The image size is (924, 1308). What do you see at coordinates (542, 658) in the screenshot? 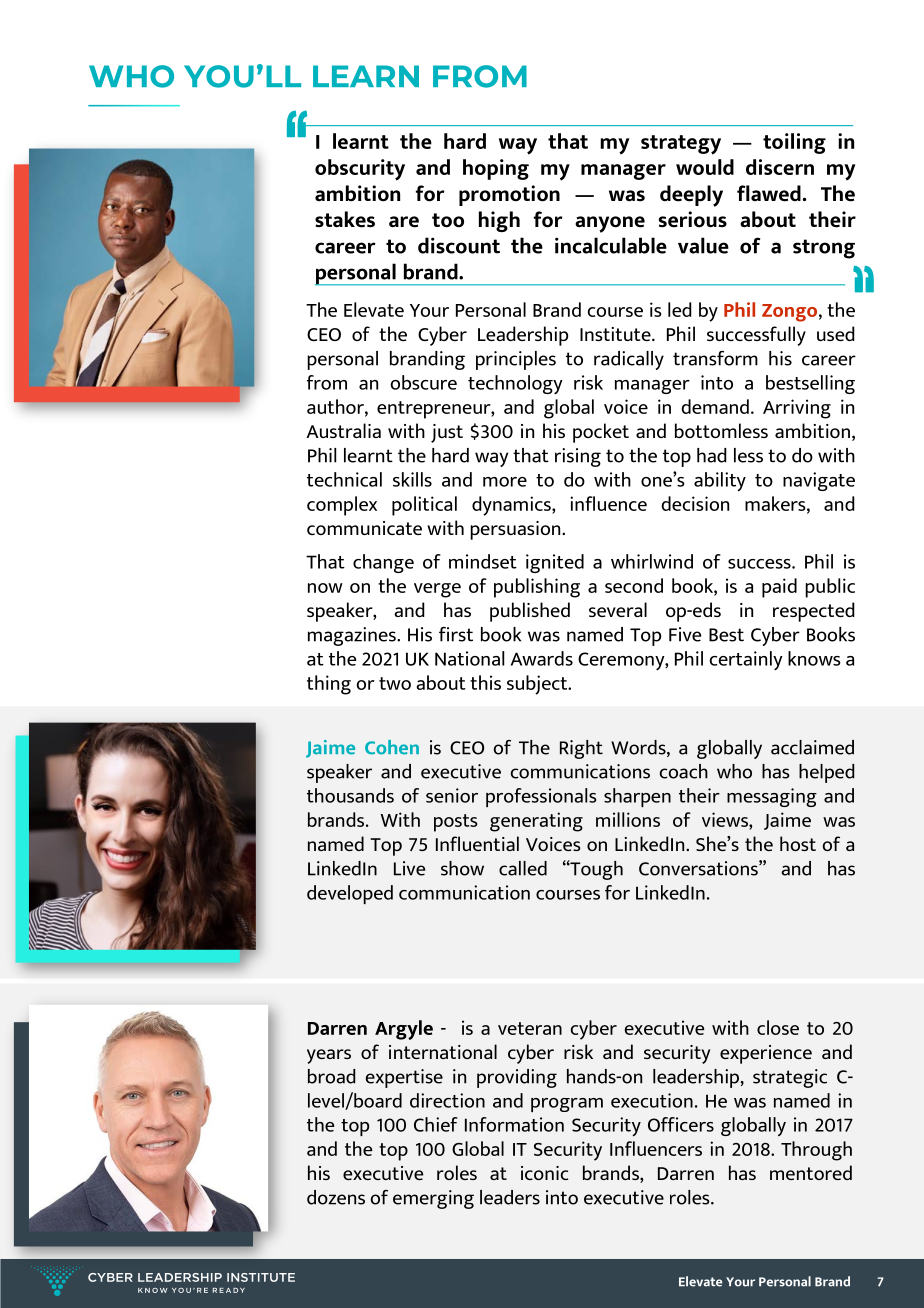
I see `Awards` at bounding box center [542, 658].
